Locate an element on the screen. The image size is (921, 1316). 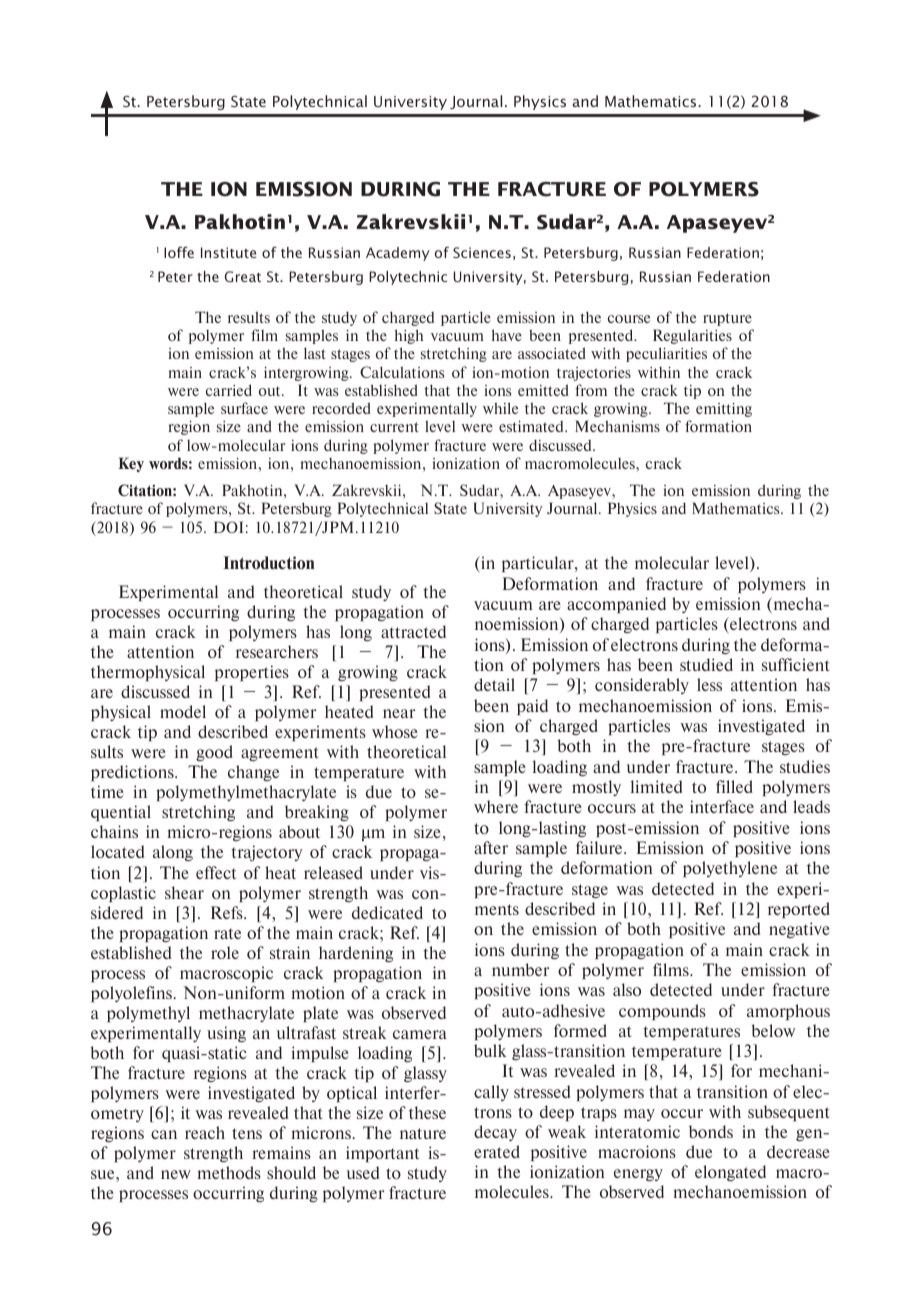
Sciences is located at coordinates (482, 252).
